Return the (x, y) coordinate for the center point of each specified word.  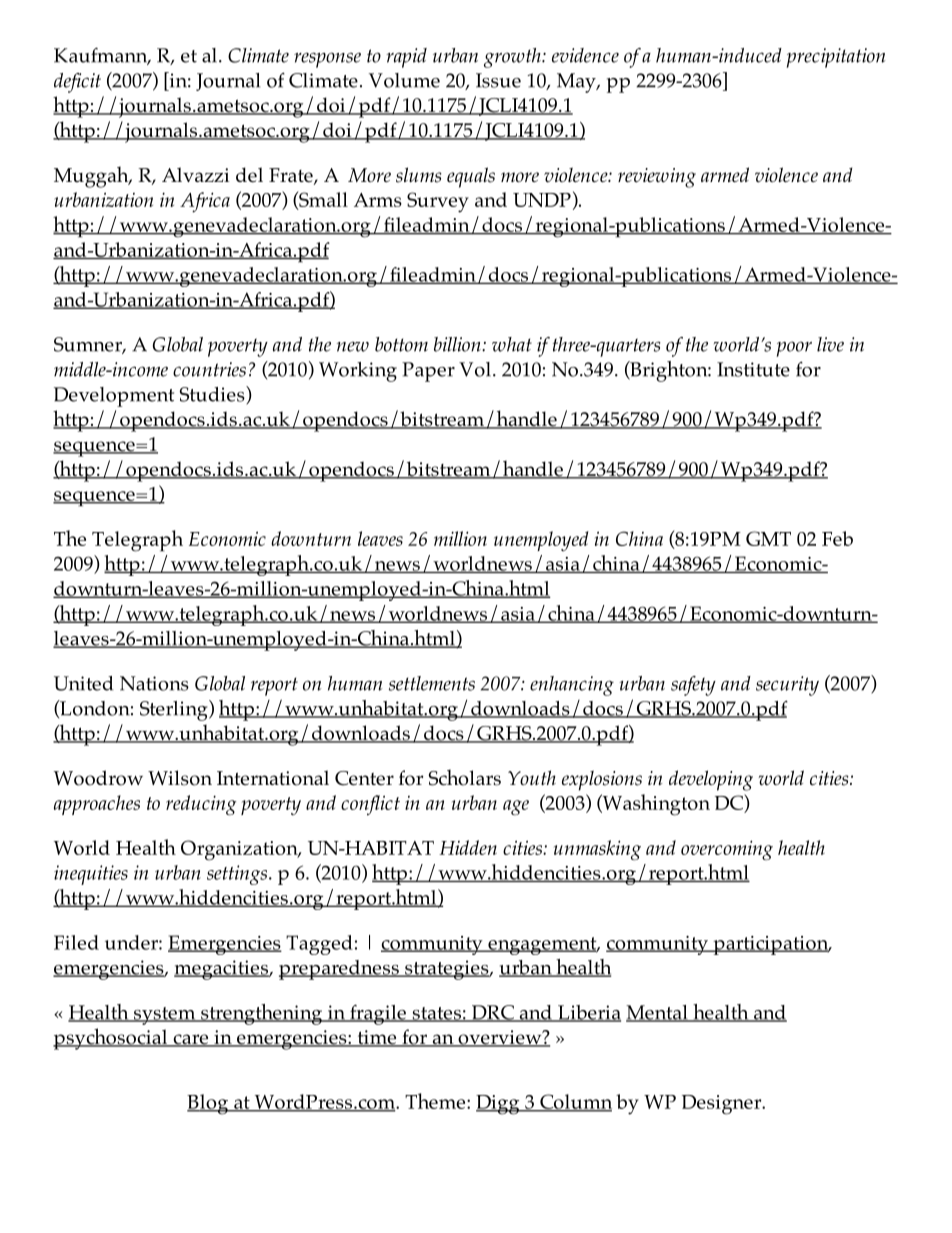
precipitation (835, 58)
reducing (201, 805)
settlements (432, 683)
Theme (436, 1101)
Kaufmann (102, 56)
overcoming (727, 850)
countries (209, 369)
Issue (498, 80)
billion (458, 344)
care (191, 1040)
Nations (154, 683)
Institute (753, 369)
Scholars (465, 777)
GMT (768, 538)
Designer (723, 1105)
